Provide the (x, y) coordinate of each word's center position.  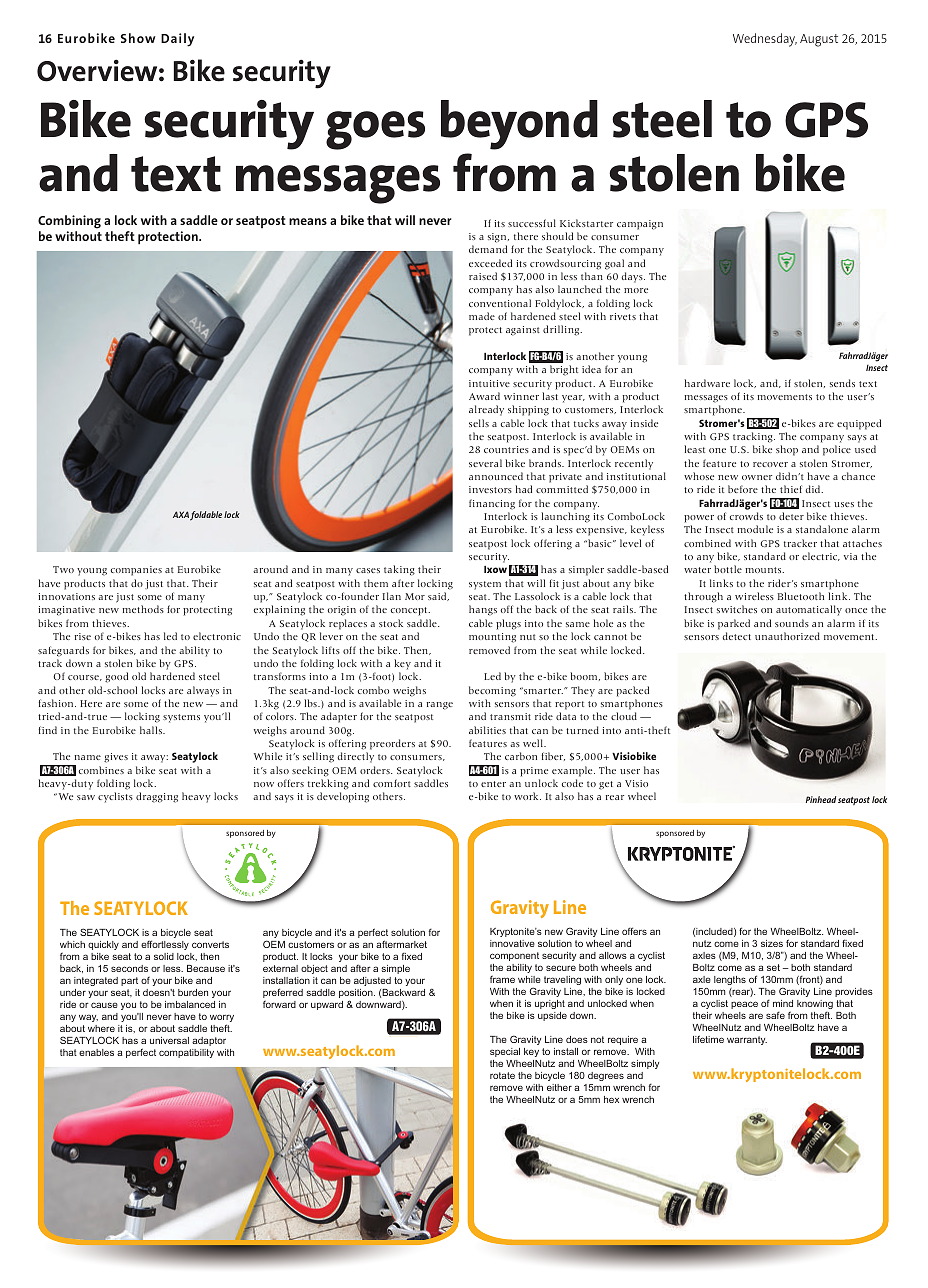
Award (484, 396)
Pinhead (821, 799)
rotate (502, 1075)
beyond (519, 125)
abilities (487, 730)
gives (116, 758)
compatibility (186, 1053)
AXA (181, 514)
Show (138, 38)
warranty (747, 1040)
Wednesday (765, 40)
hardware (707, 383)
